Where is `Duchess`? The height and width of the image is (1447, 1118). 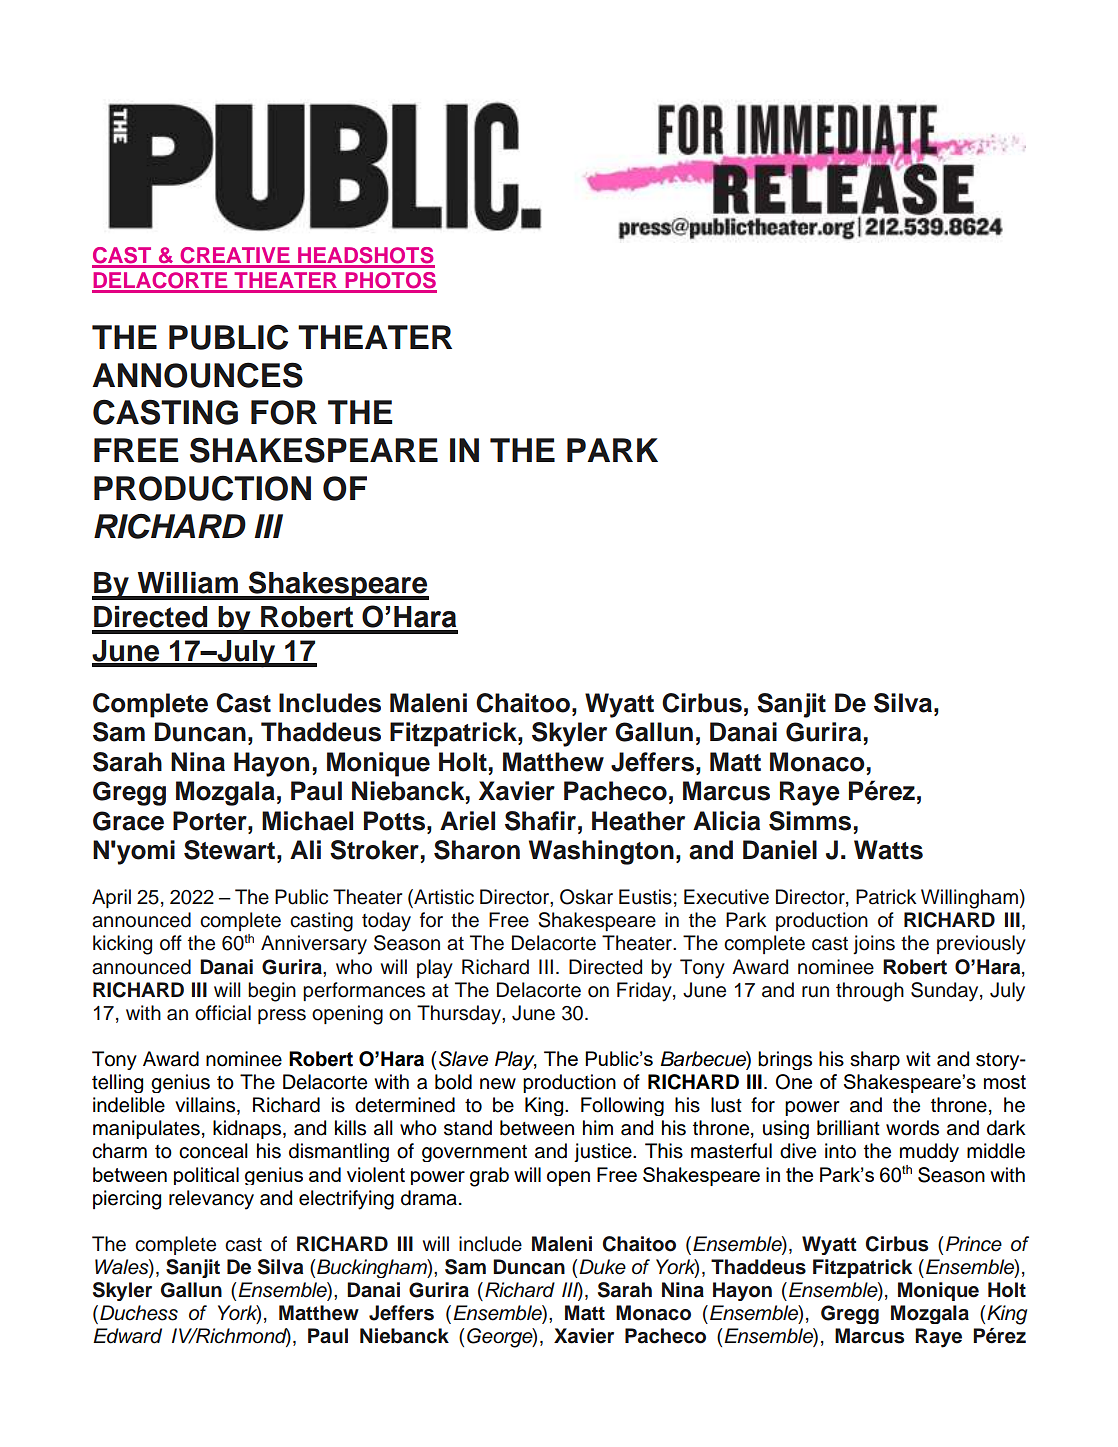 Duchess is located at coordinates (139, 1313).
